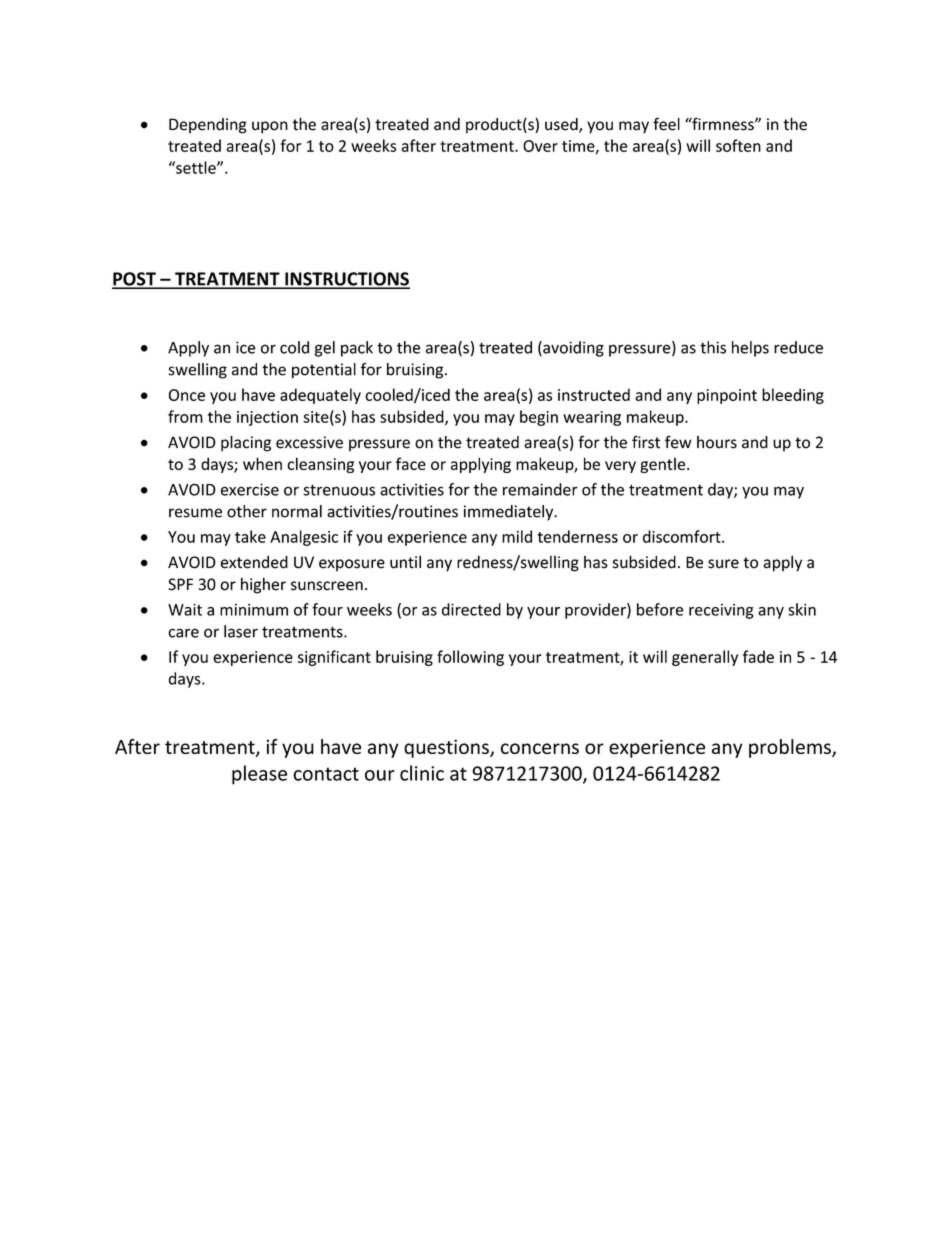 The height and width of the page is (1233, 952). I want to click on this, so click(713, 347).
